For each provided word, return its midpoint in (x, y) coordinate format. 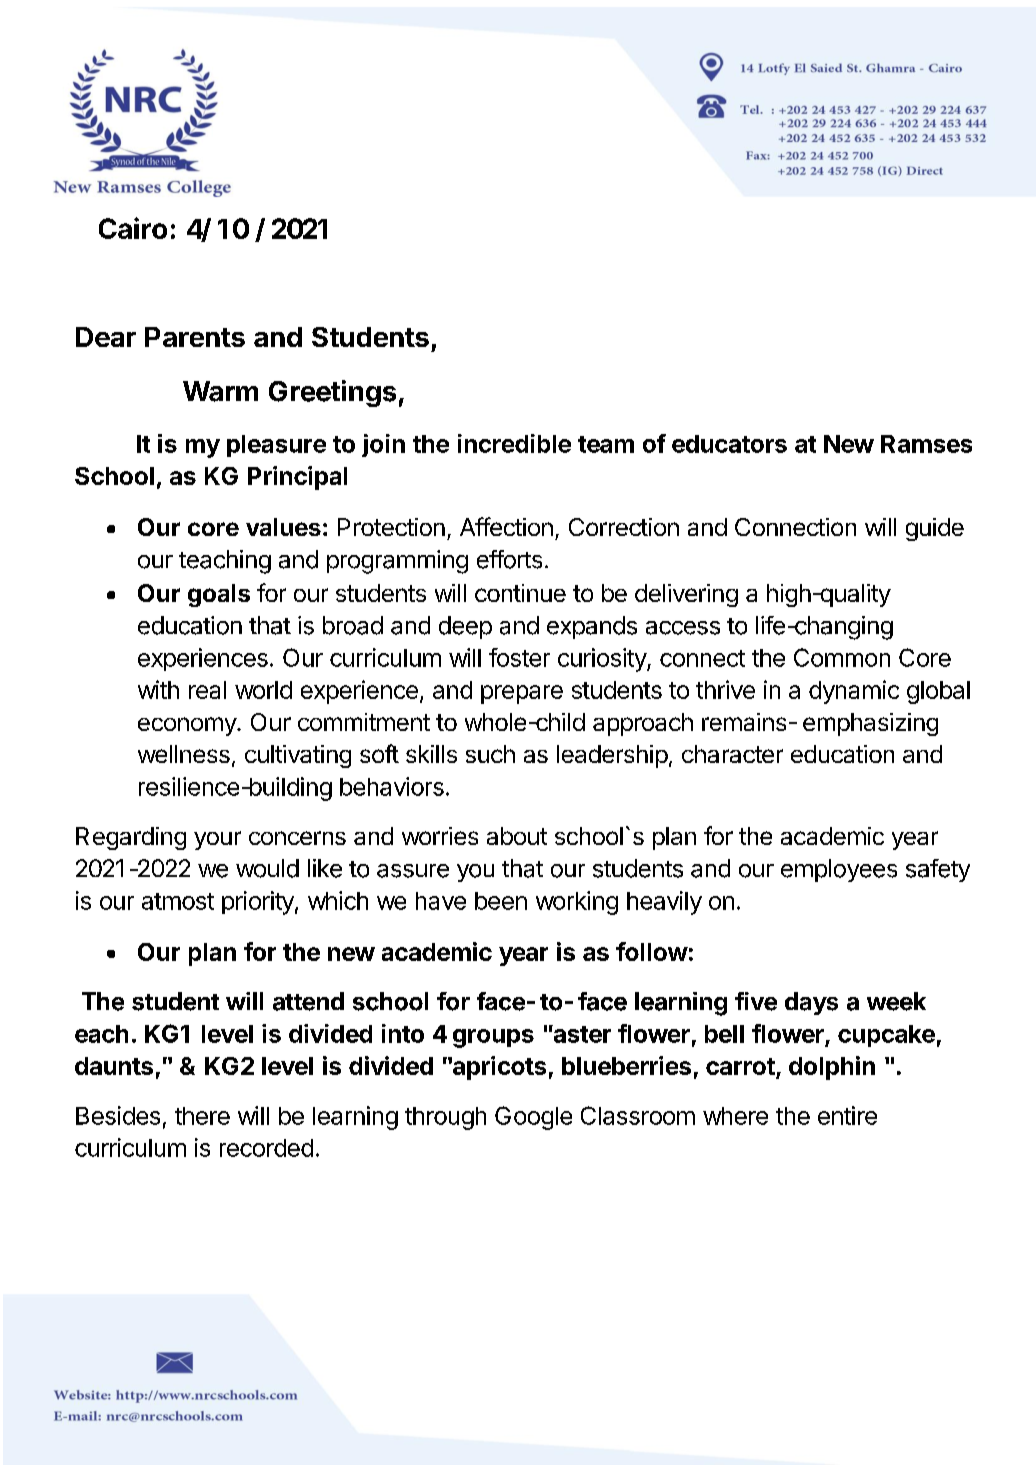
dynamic (854, 692)
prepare (522, 694)
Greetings (332, 393)
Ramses (926, 444)
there (202, 1116)
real (207, 690)
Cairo (133, 228)
